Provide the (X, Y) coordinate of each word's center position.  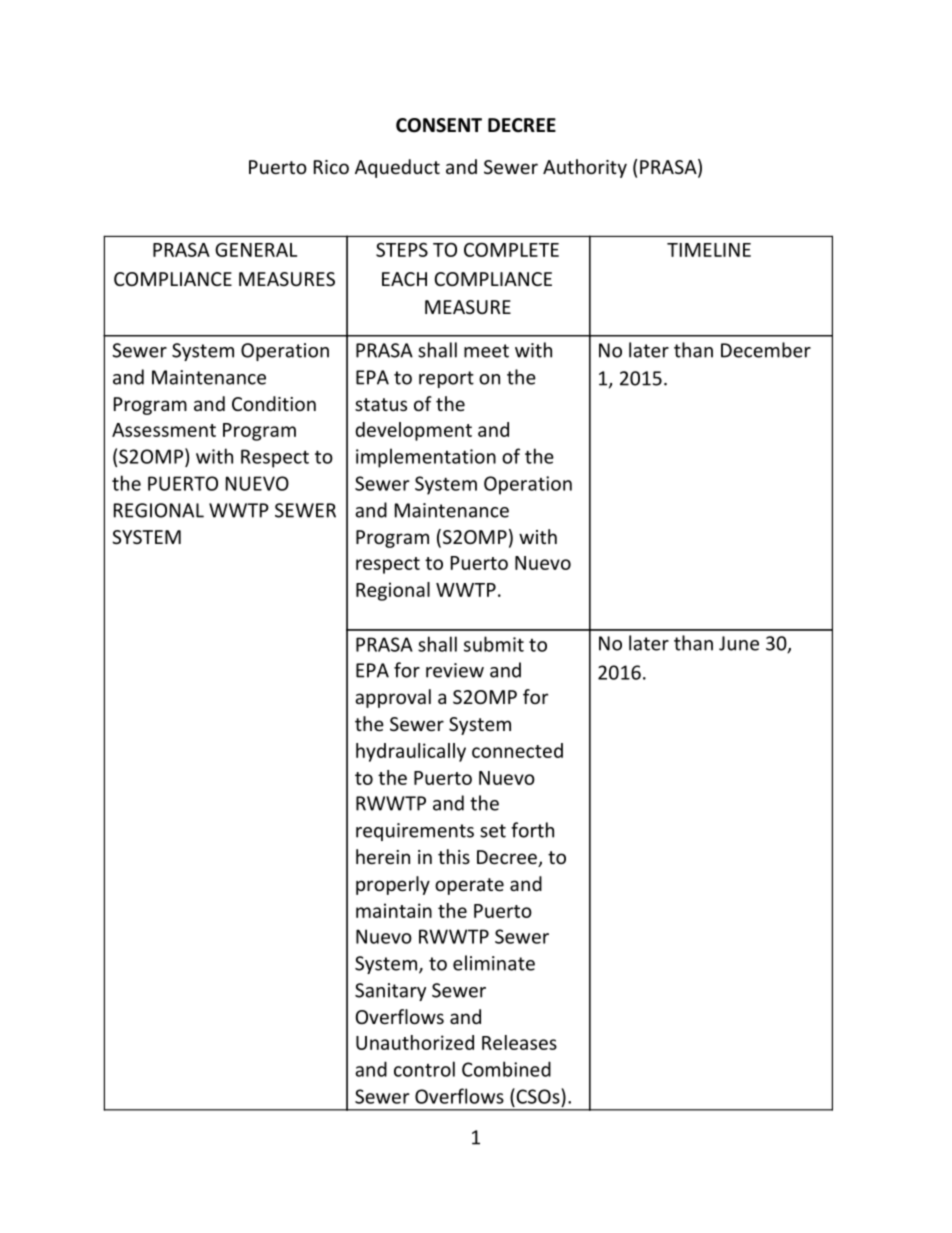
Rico (331, 167)
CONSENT (439, 125)
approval (393, 698)
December (766, 350)
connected (517, 750)
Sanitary (390, 992)
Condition (274, 403)
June (739, 643)
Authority (585, 168)
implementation (426, 458)
